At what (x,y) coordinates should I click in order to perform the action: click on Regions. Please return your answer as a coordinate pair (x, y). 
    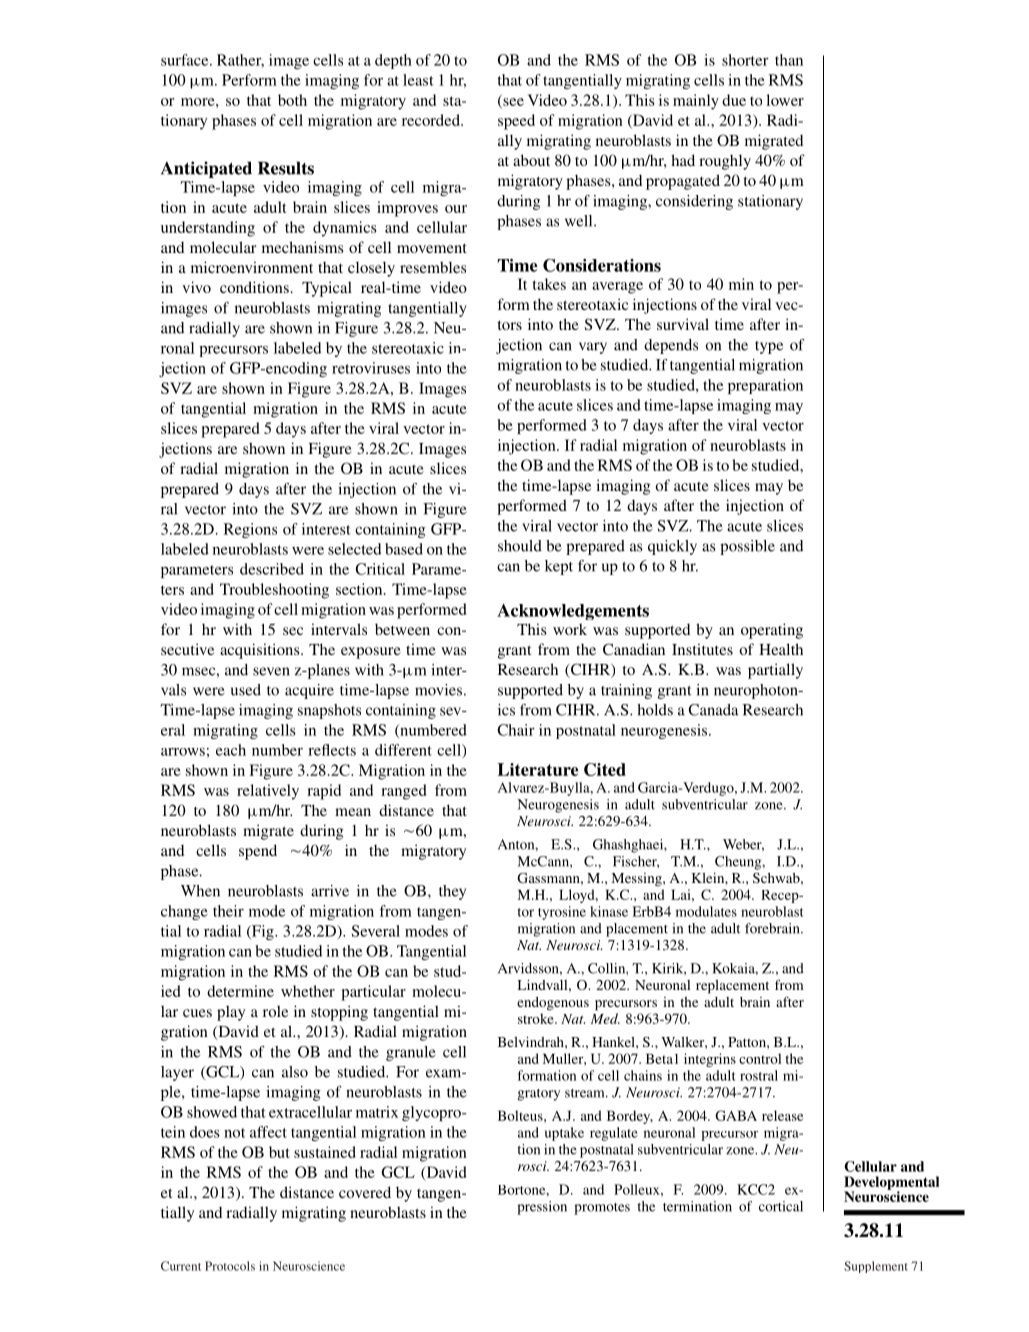
    Looking at the image, I should click on (250, 530).
